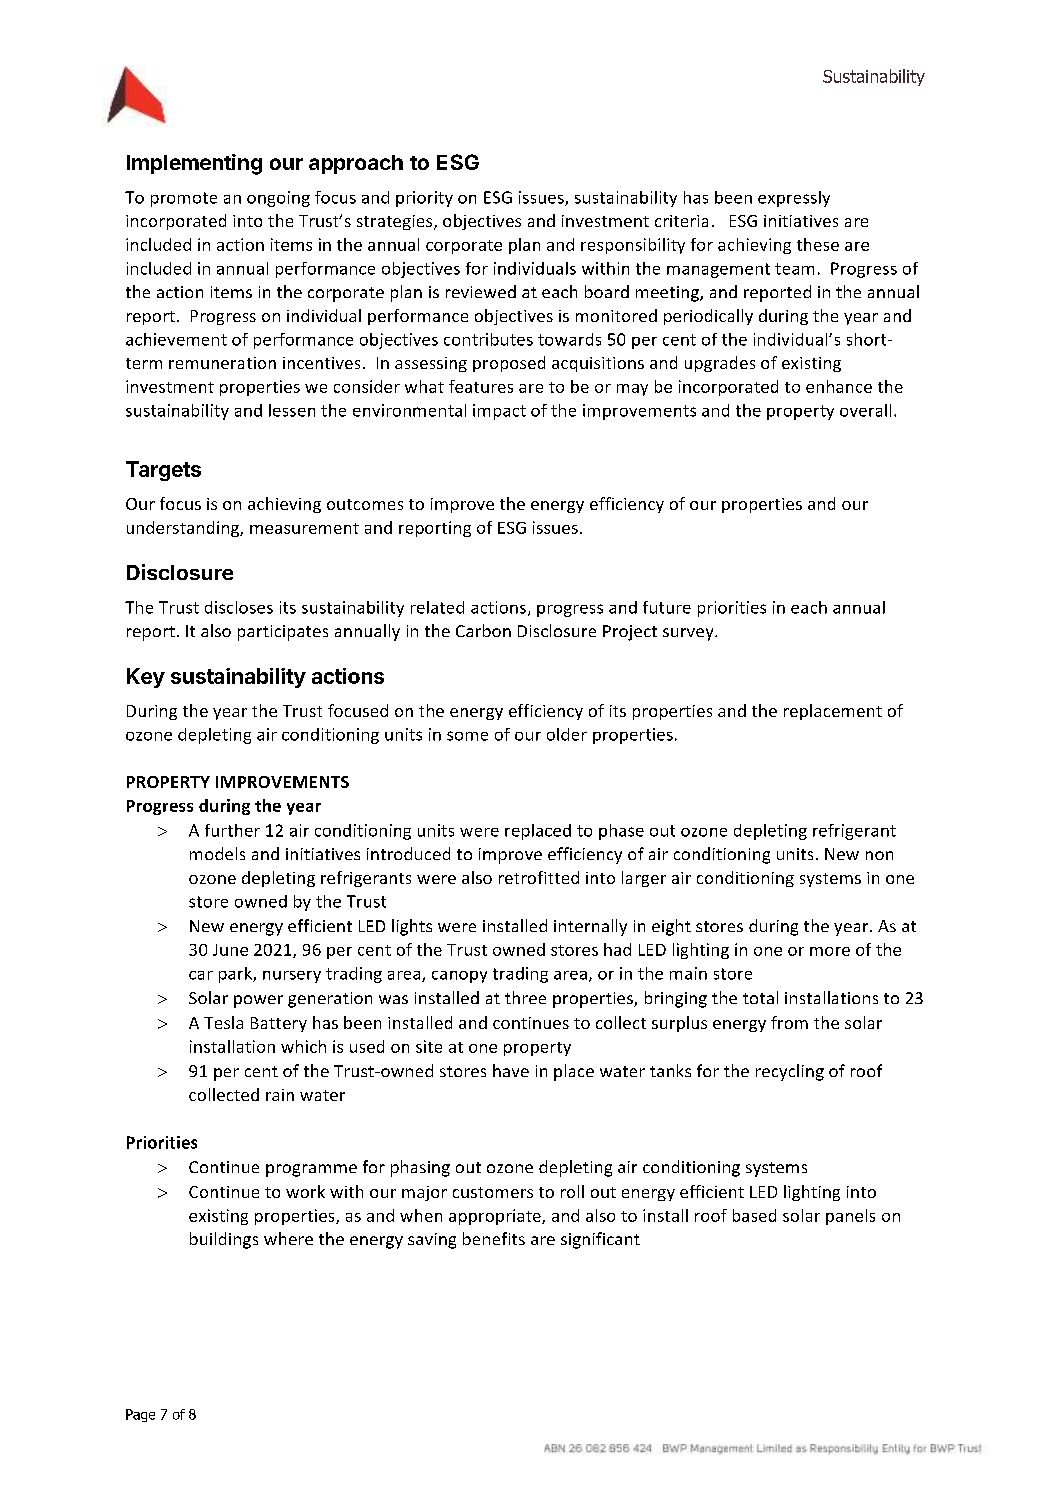 This page has height=1485, width=1050. I want to click on Carbon, so click(483, 630).
